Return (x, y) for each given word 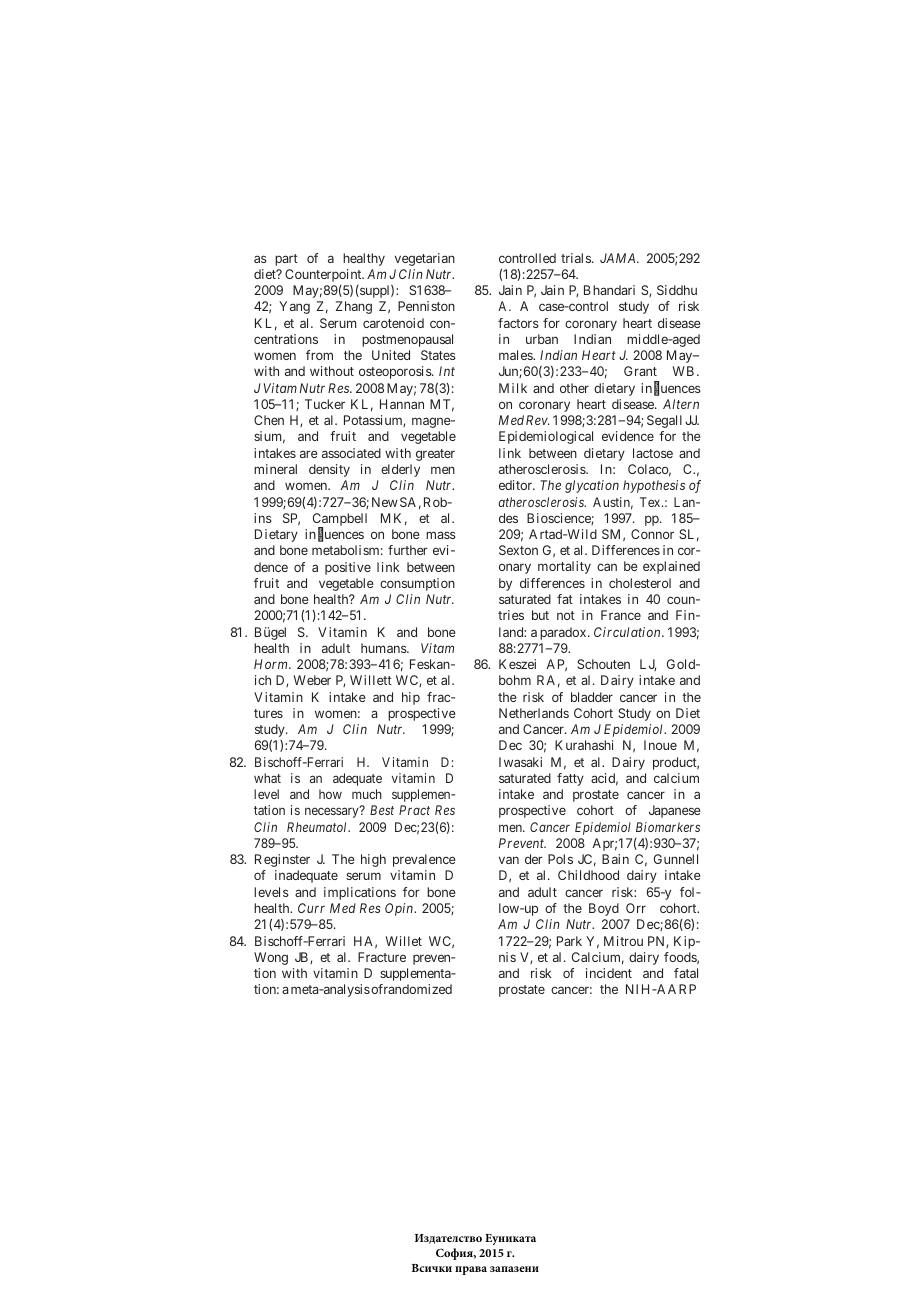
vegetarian (425, 259)
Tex (651, 502)
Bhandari (609, 290)
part (286, 260)
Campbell (340, 521)
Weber (312, 680)
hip (411, 698)
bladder (592, 697)
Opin (400, 909)
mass (441, 535)
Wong (271, 958)
